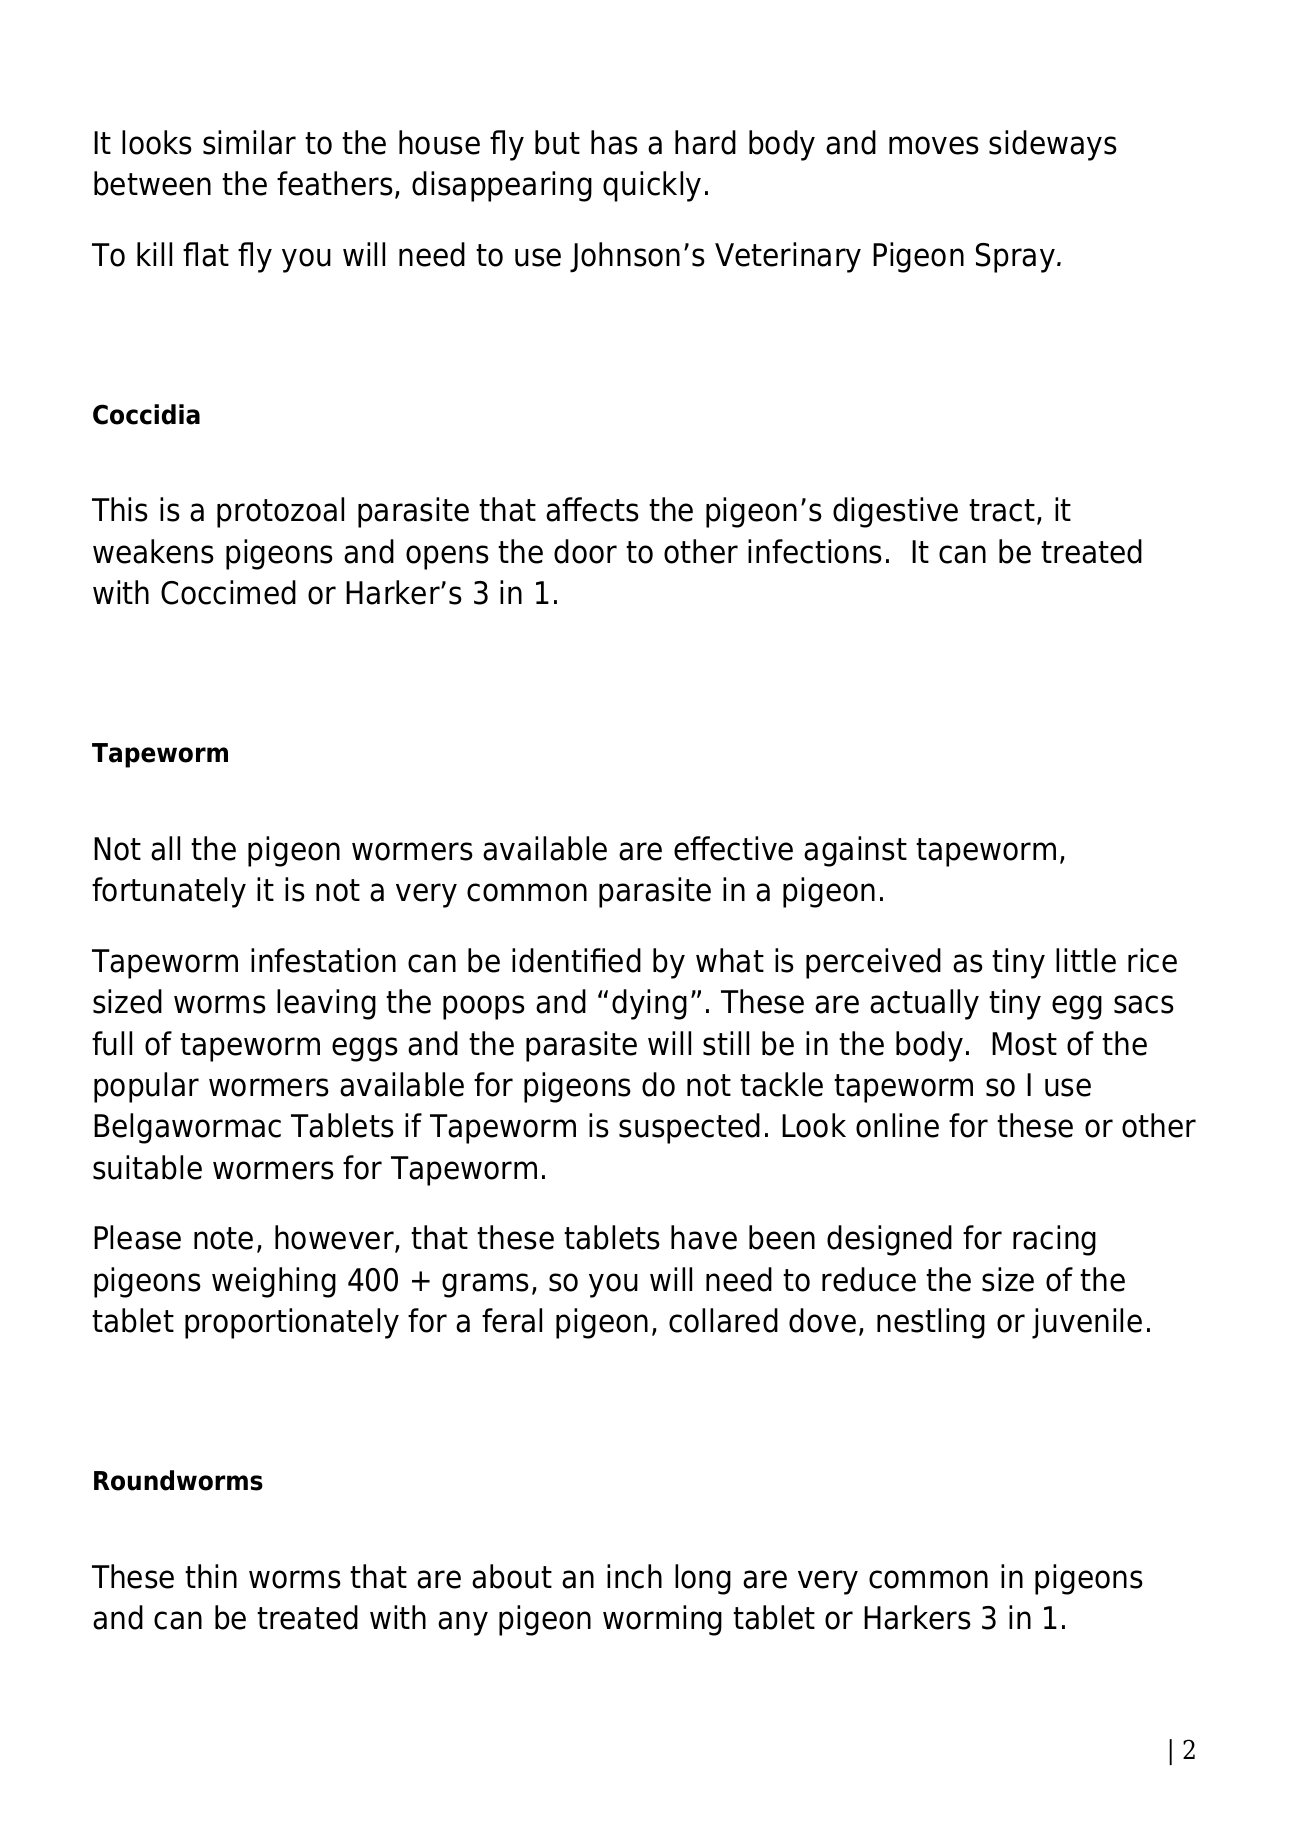 This screenshot has width=1289, height=1823. What do you see at coordinates (1054, 1240) in the screenshot?
I see `racing` at bounding box center [1054, 1240].
